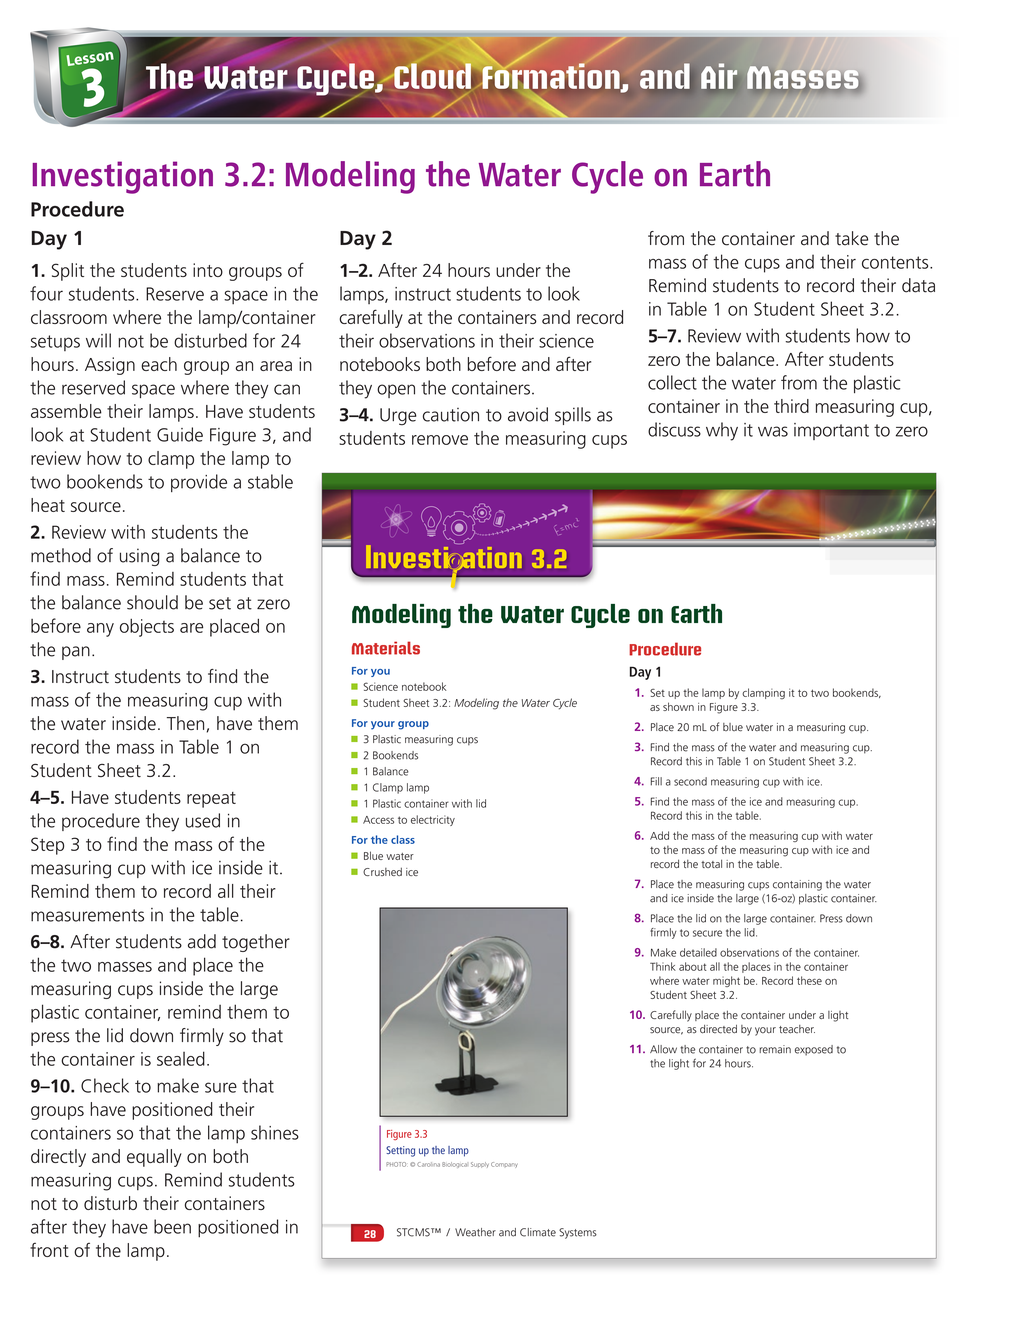  Describe the element at coordinates (147, 628) in the screenshot. I see `objects` at that location.
